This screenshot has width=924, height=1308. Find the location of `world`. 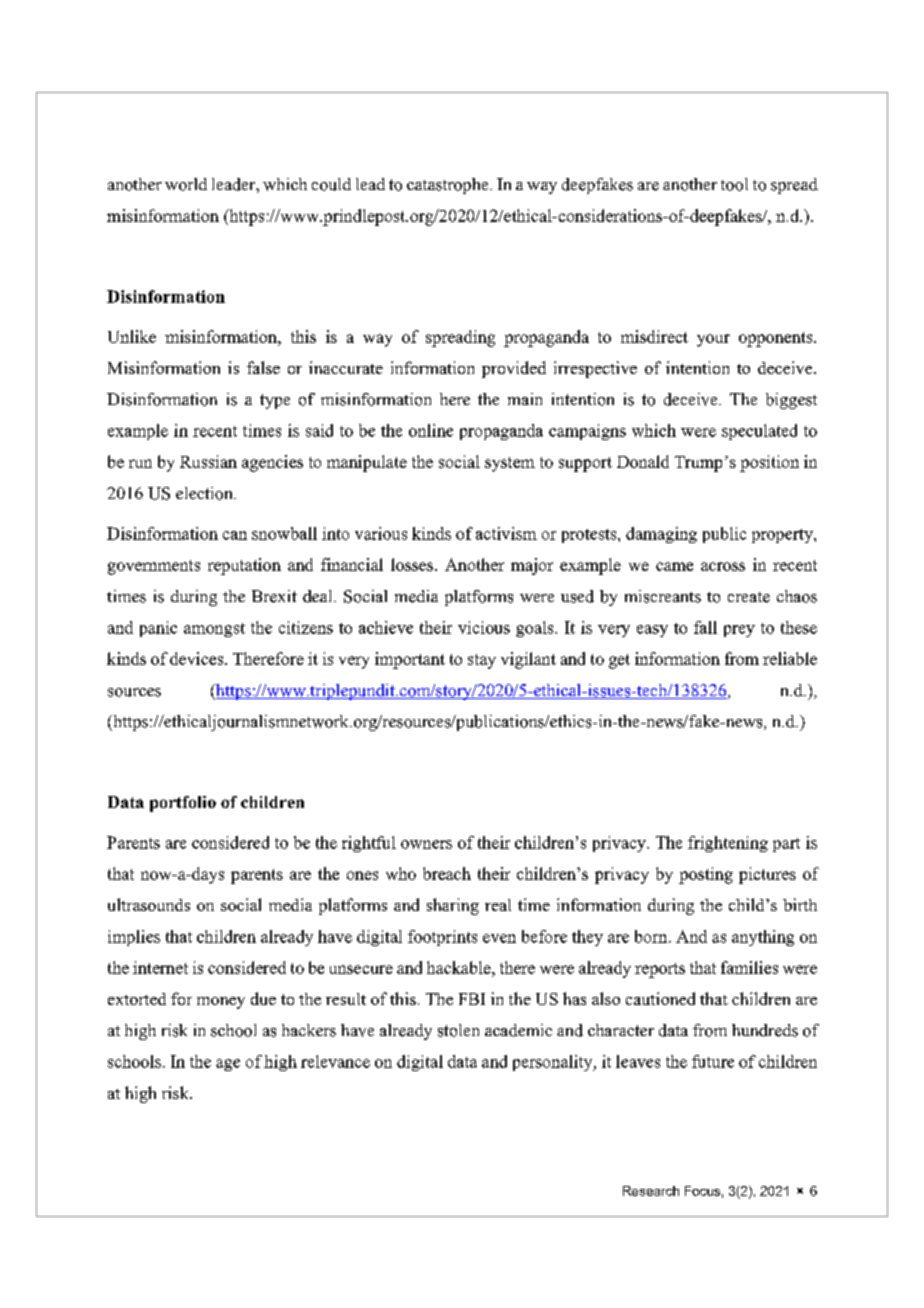

world is located at coordinates (186, 184).
